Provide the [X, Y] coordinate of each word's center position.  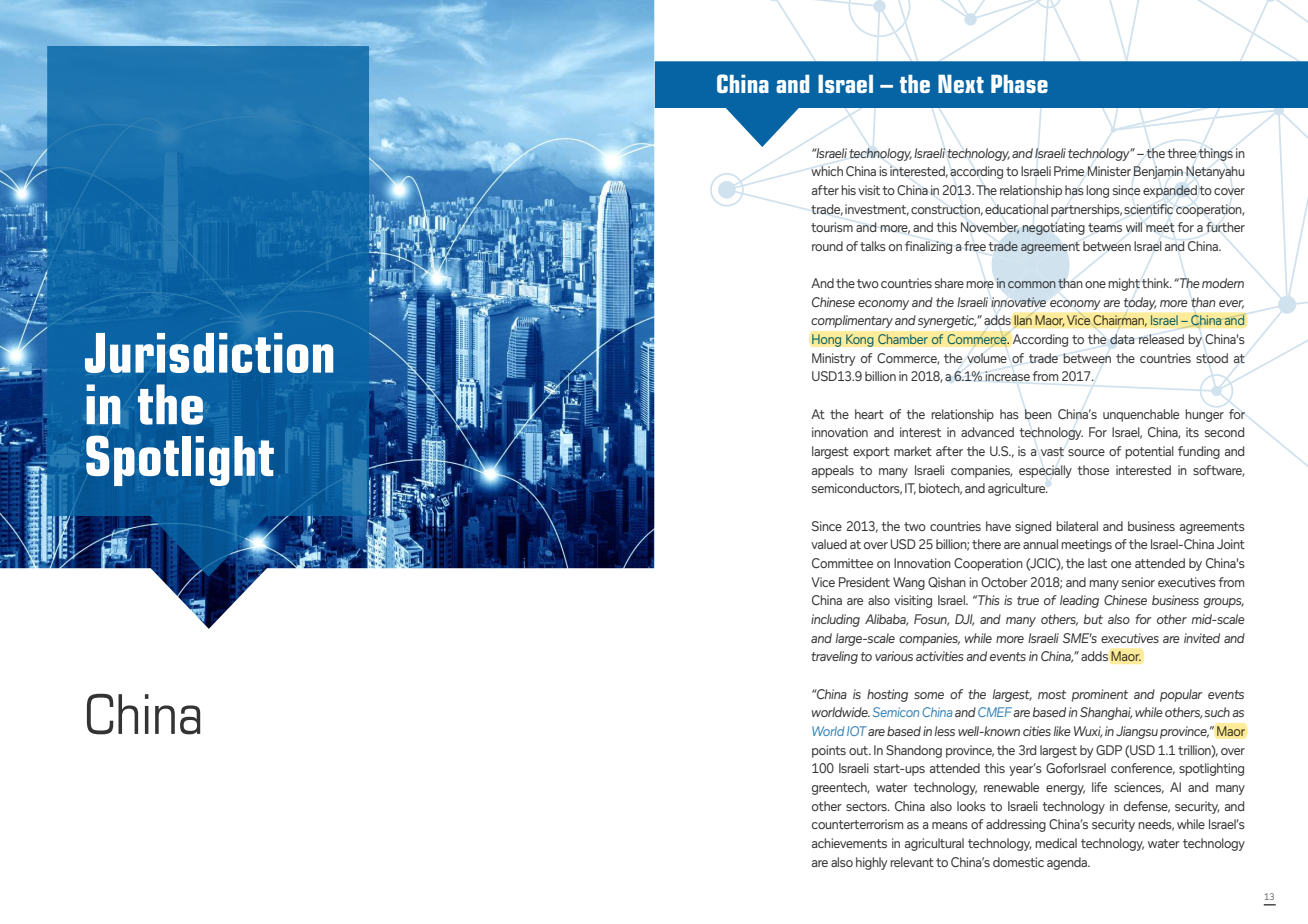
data [1122, 339]
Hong [827, 340]
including [835, 620]
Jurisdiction [209, 353]
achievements [849, 843]
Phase [1019, 83]
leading [1079, 601]
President [864, 582]
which [827, 171]
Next [961, 83]
